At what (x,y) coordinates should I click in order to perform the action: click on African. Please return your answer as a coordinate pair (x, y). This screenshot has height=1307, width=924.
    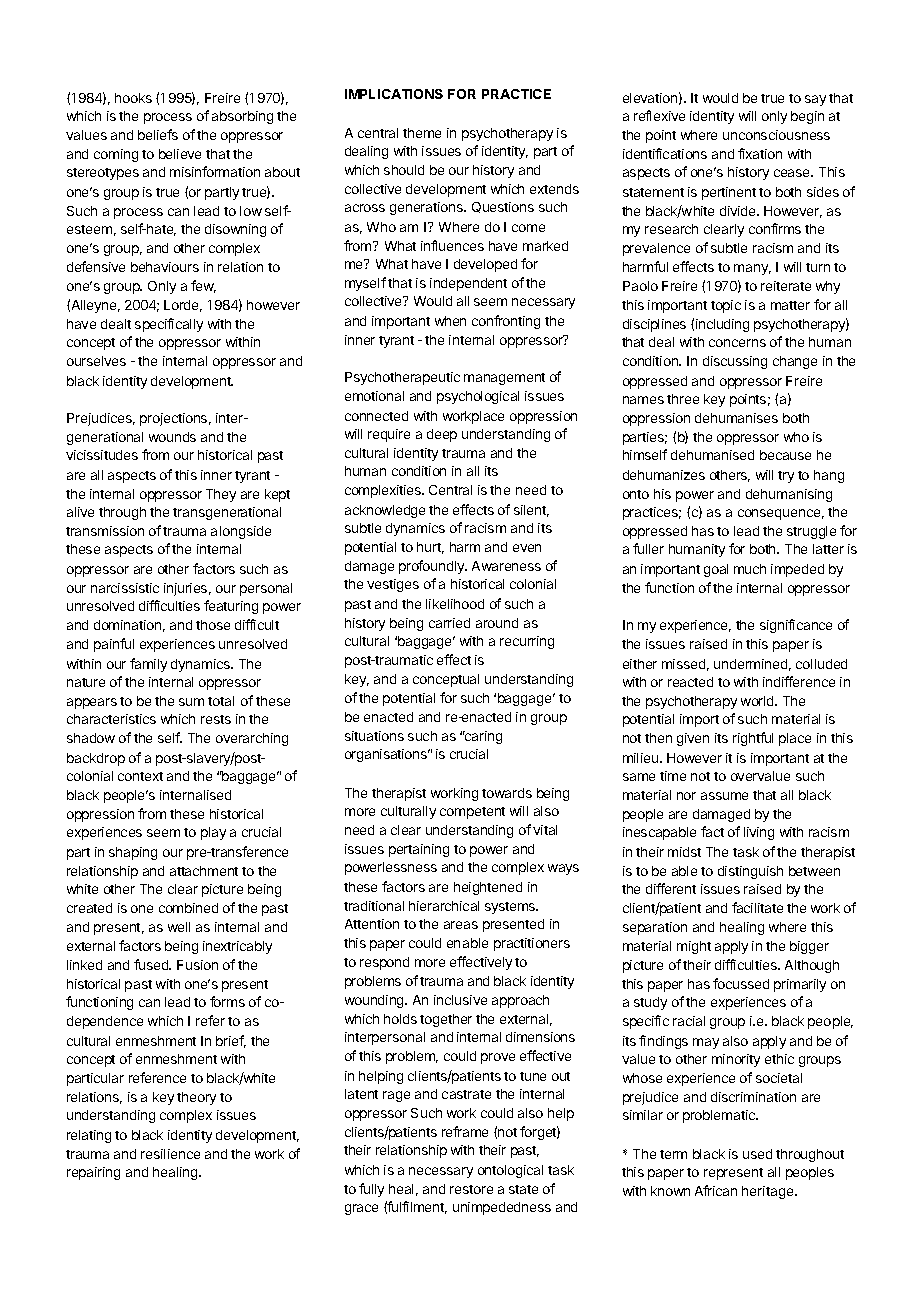
    Looking at the image, I should click on (716, 1190).
